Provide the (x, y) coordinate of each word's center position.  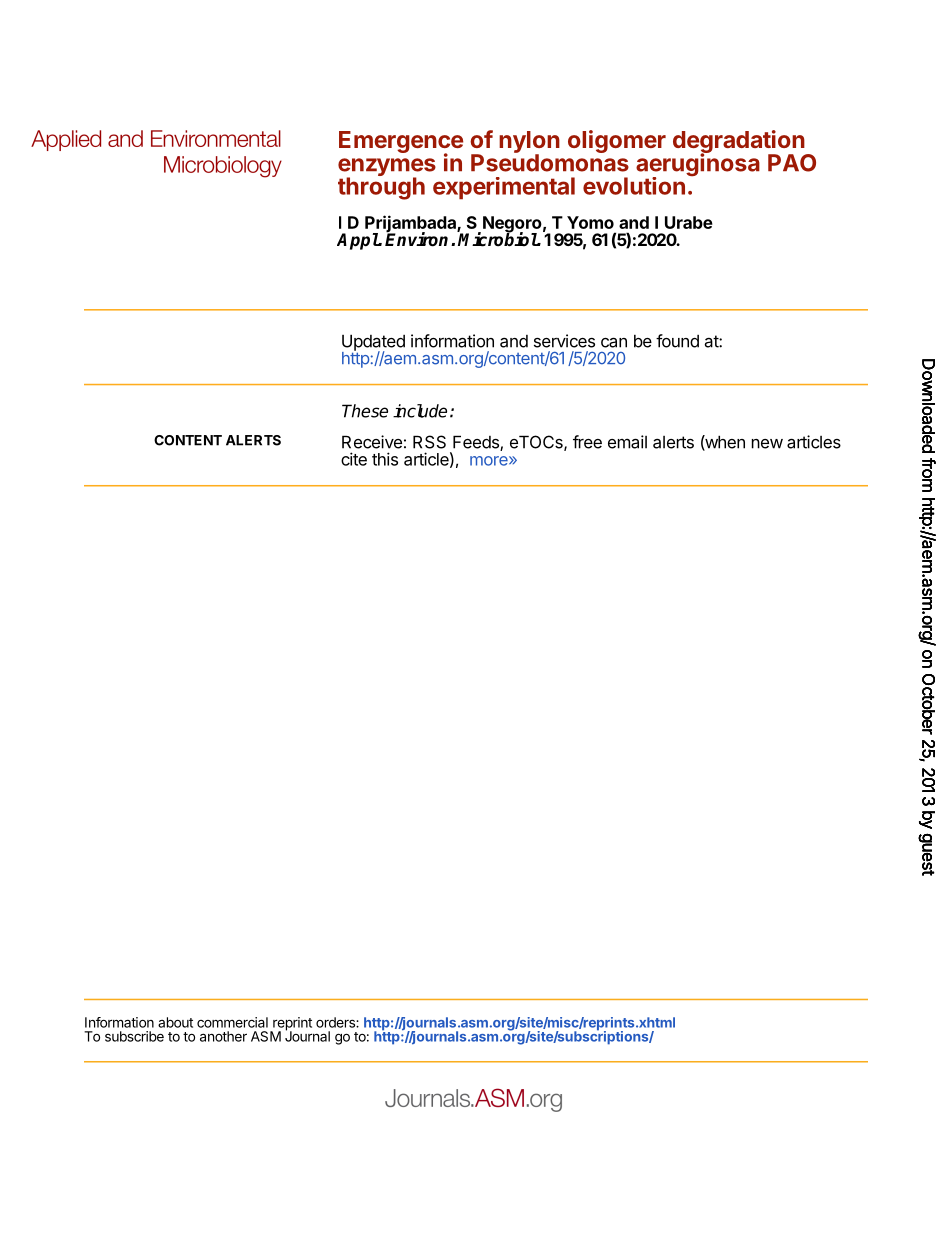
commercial (232, 1022)
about (175, 1022)
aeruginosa (698, 165)
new (767, 444)
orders (336, 1022)
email (627, 442)
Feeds (477, 443)
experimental (504, 188)
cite (354, 459)
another (223, 1036)
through (381, 187)
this (385, 459)
